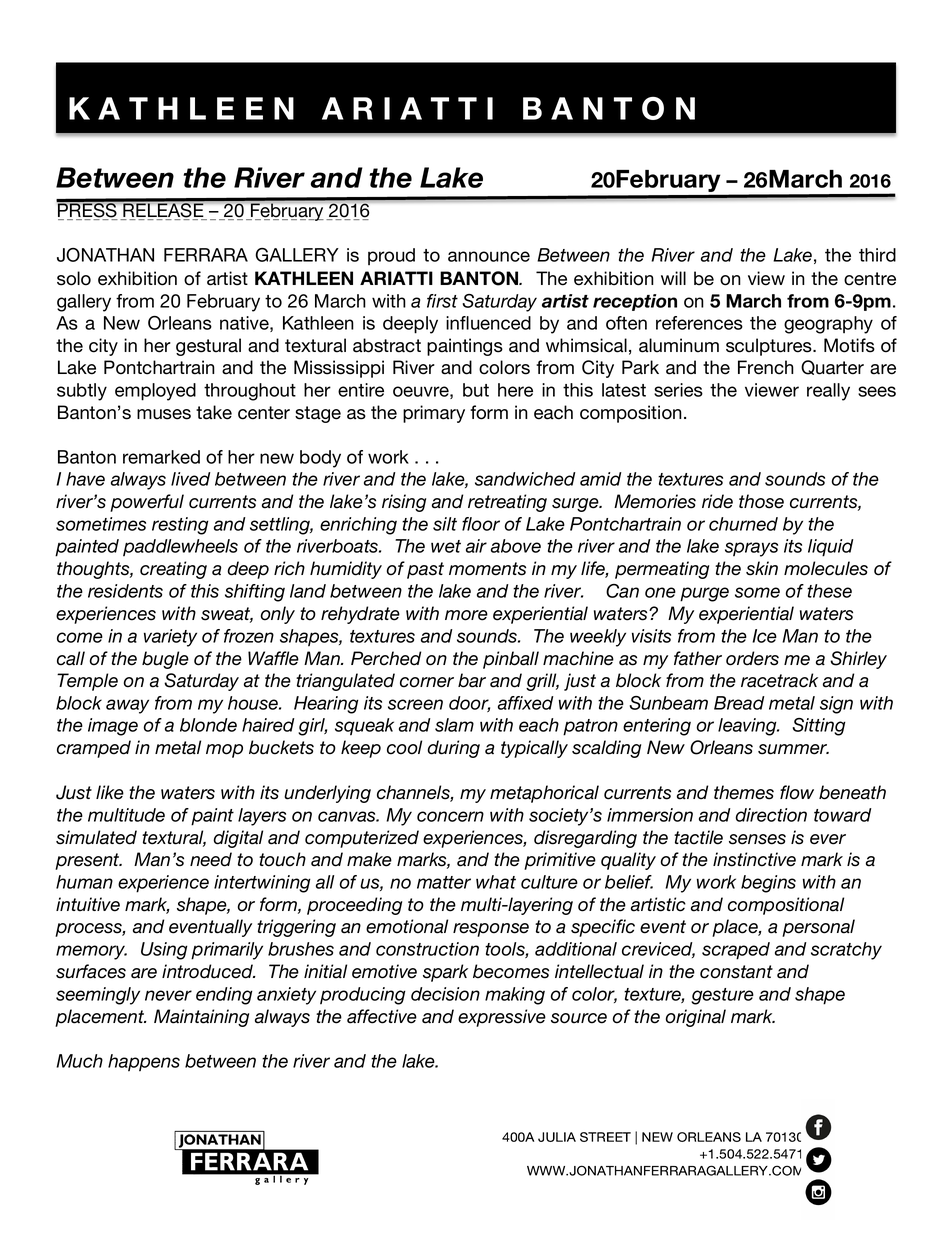 The width and height of the screenshot is (952, 1233). What do you see at coordinates (870, 279) in the screenshot?
I see `centre` at bounding box center [870, 279].
